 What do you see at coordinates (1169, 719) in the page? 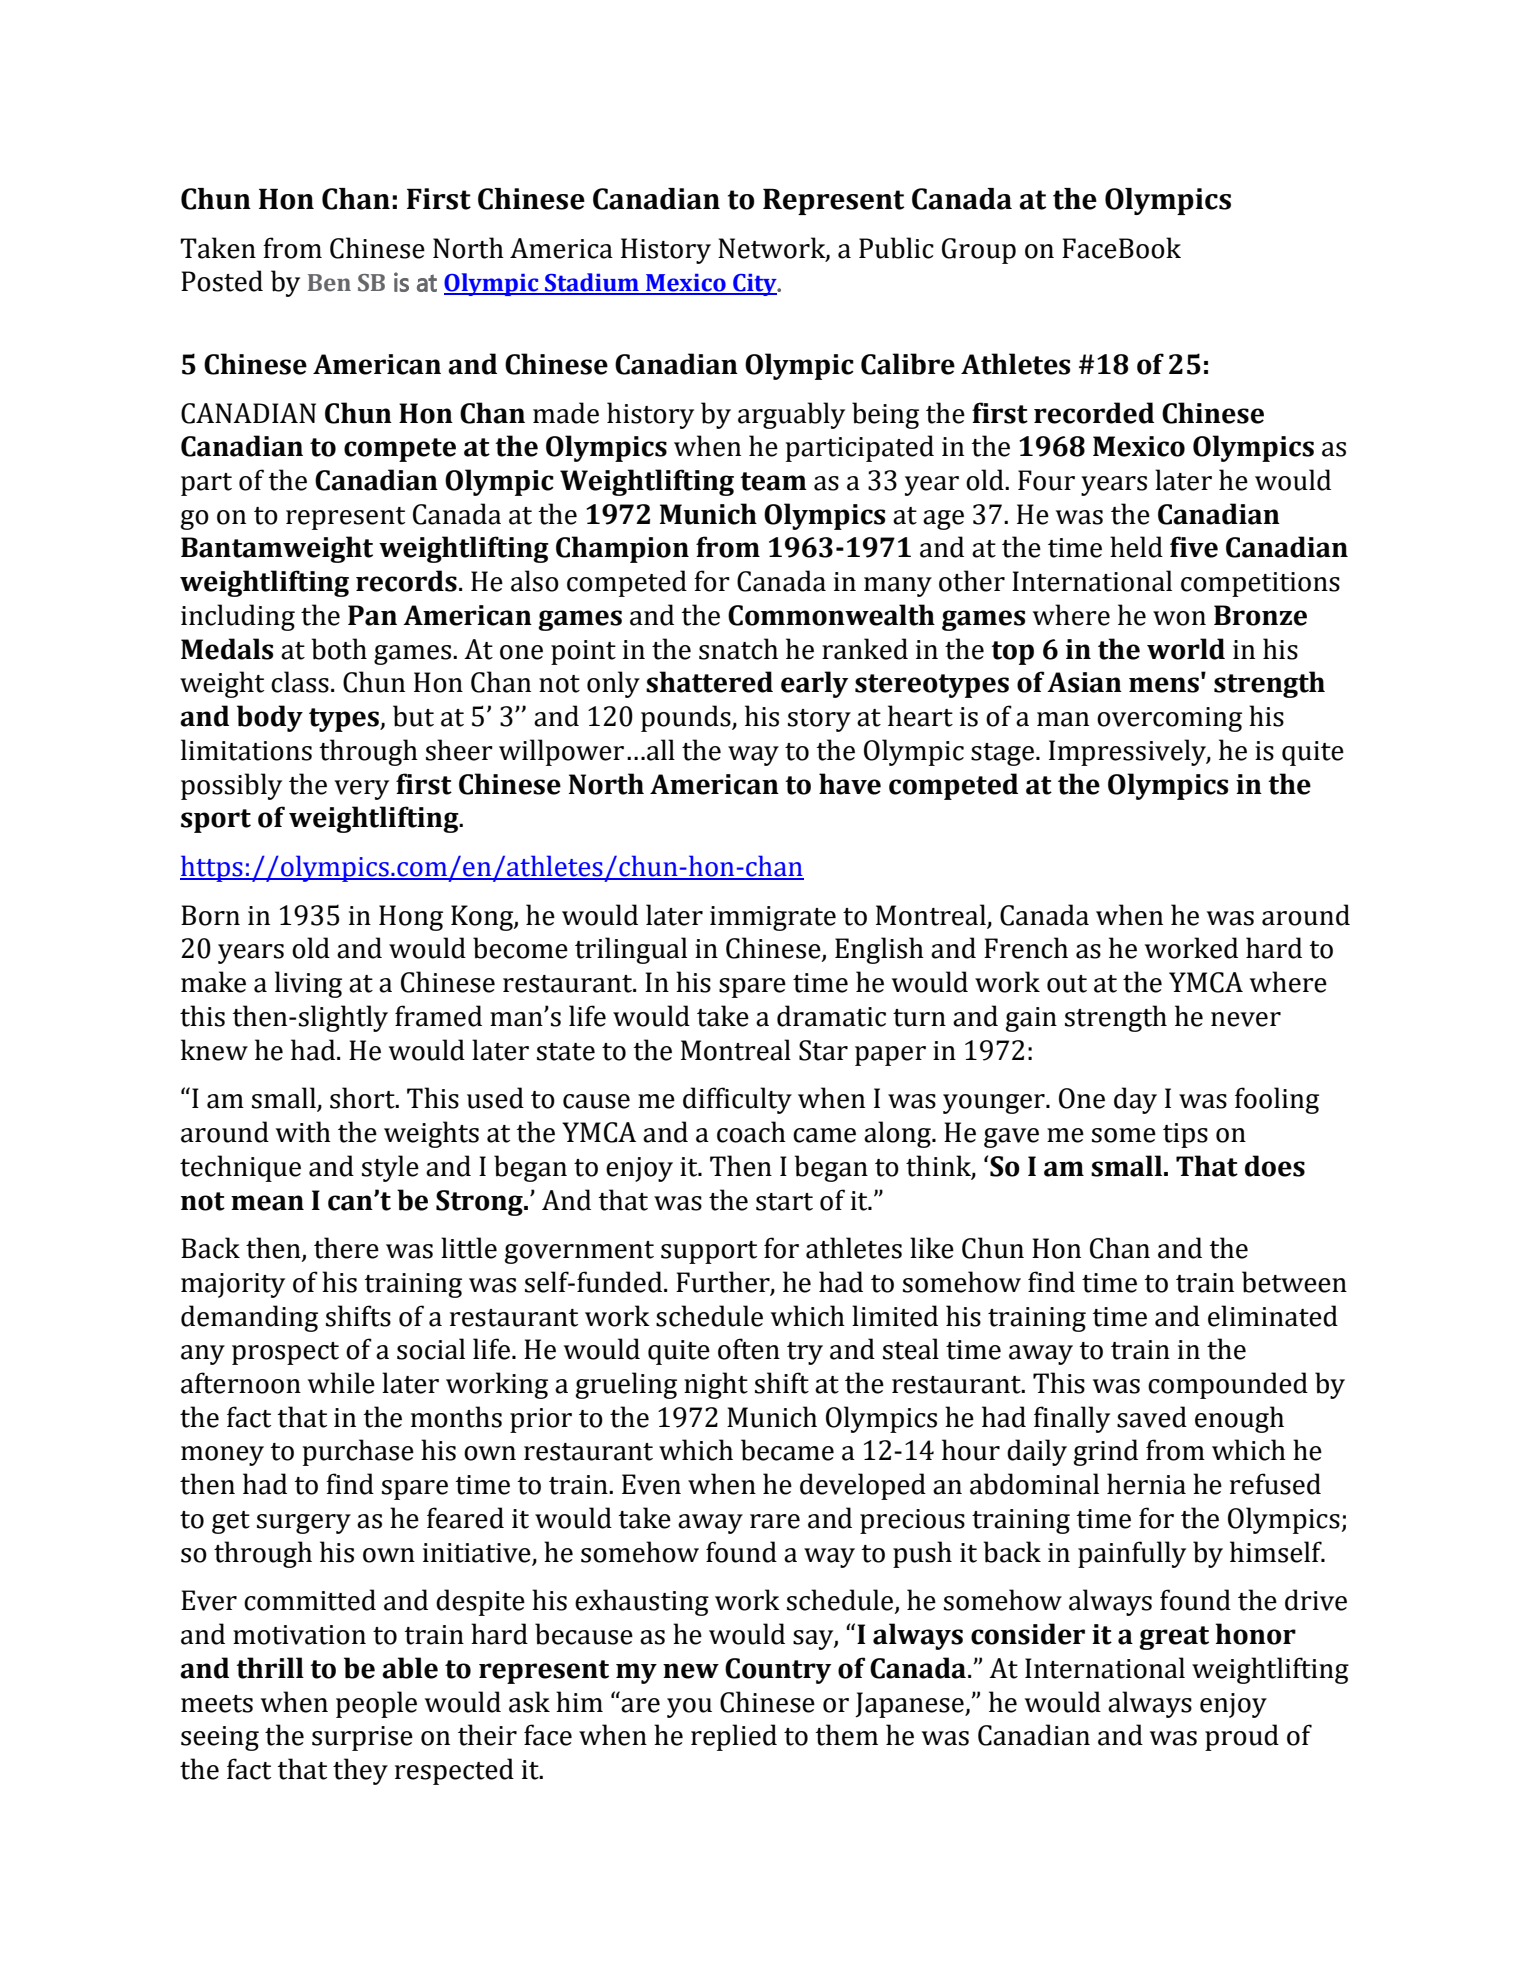
I see `overcoming` at bounding box center [1169, 719].
